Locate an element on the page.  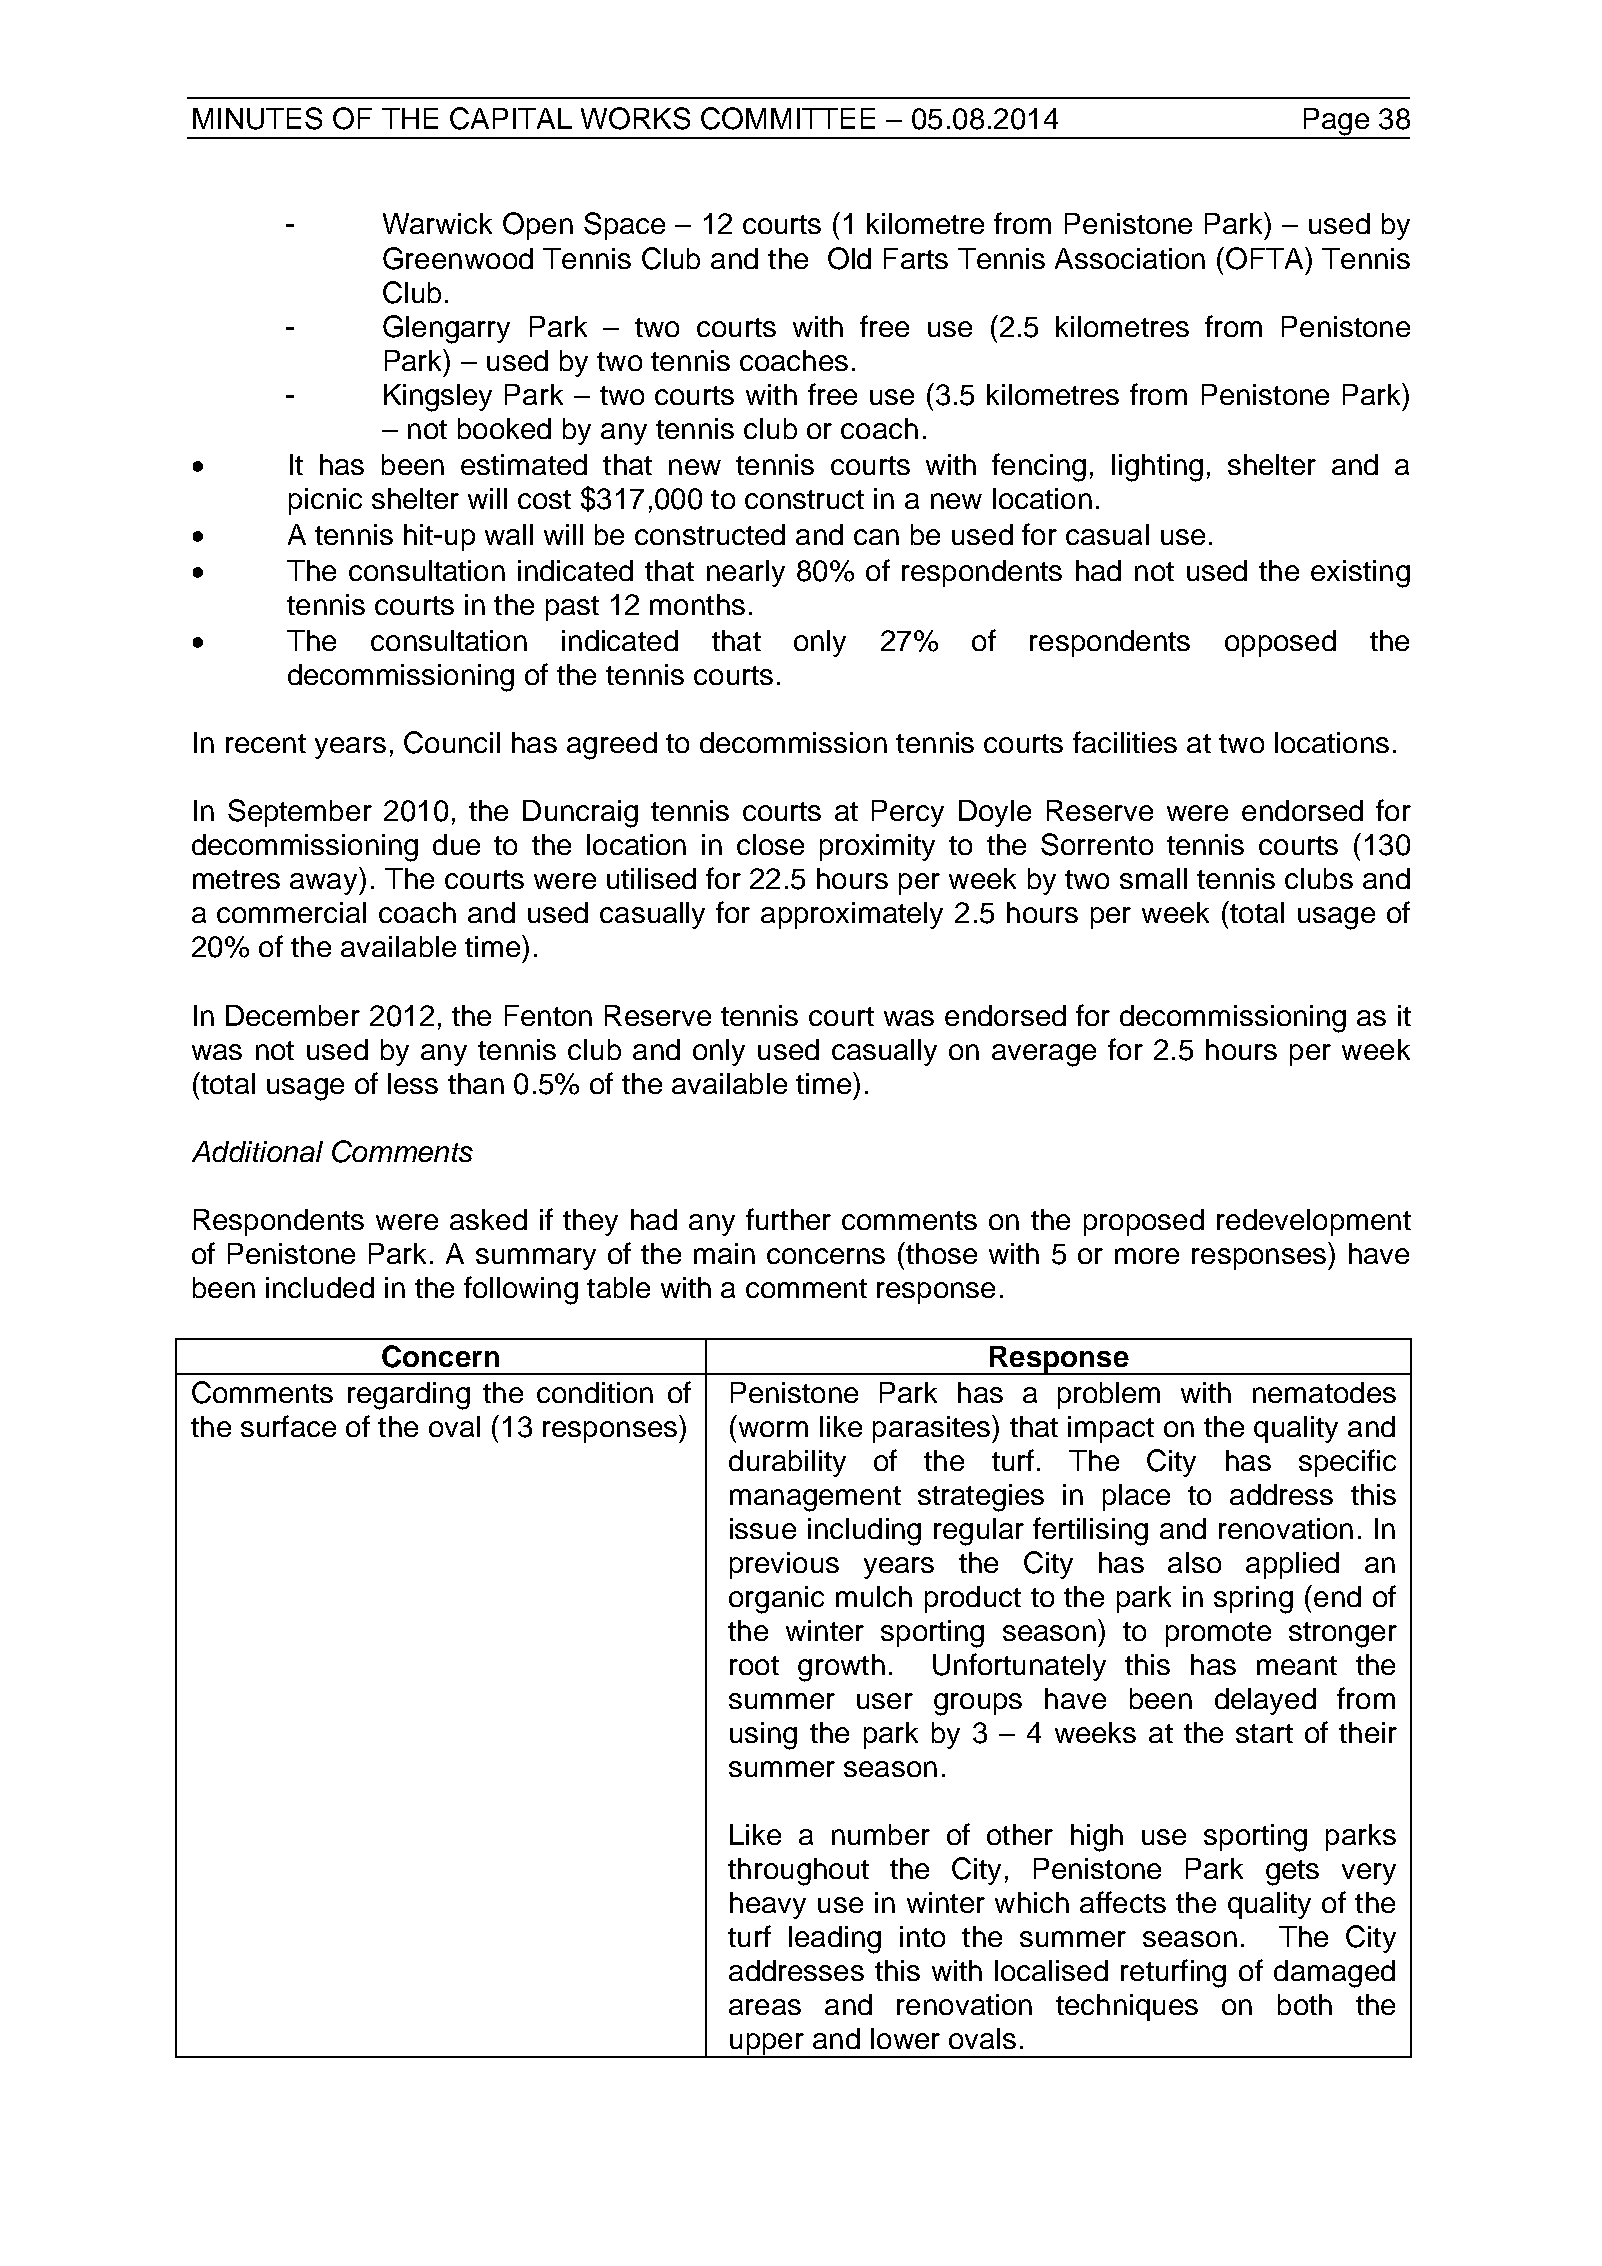
COMMITTEE is located at coordinates (788, 118).
